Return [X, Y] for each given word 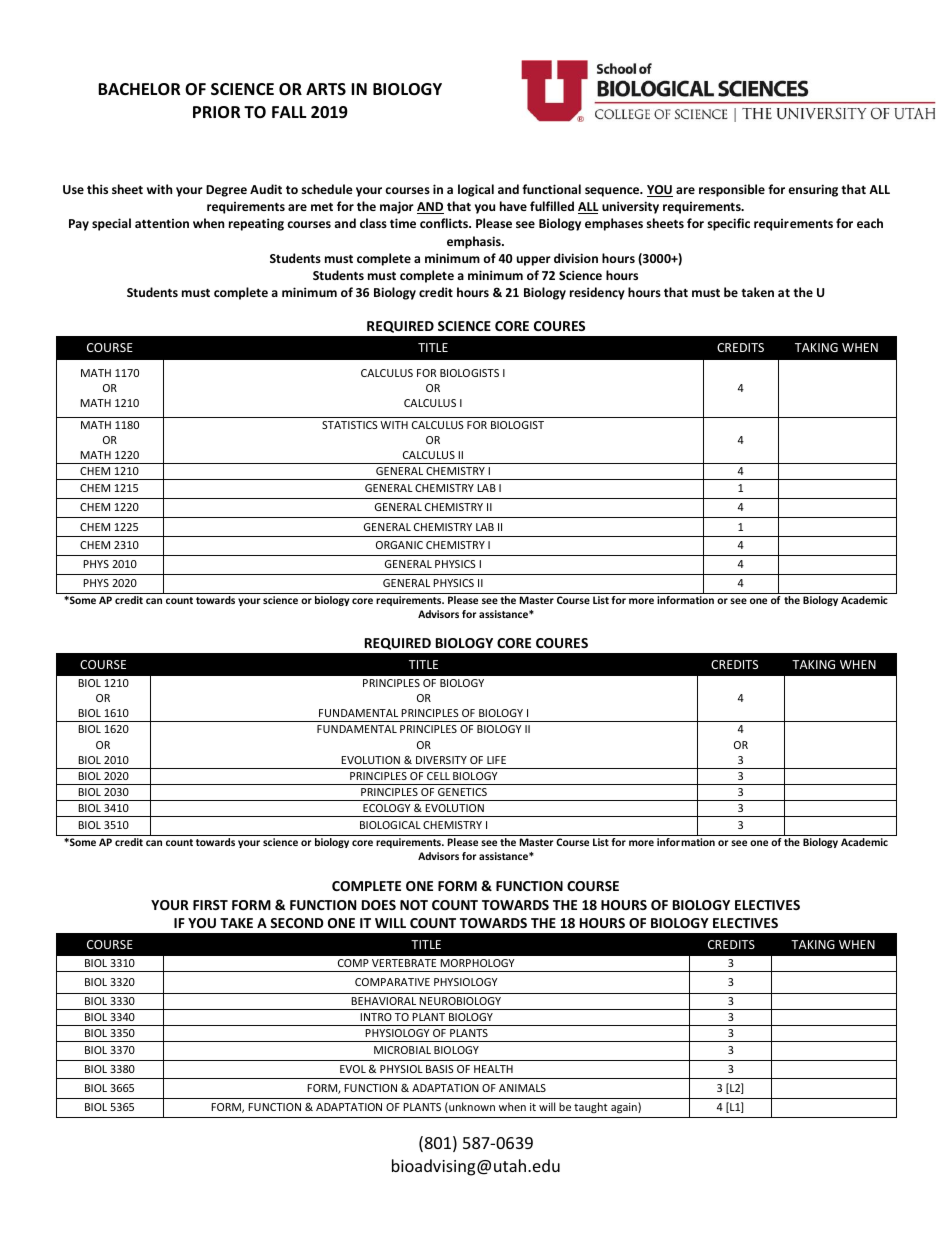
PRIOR [217, 112]
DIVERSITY [441, 760]
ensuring [813, 190]
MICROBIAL [402, 1050]
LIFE [496, 760]
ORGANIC [399, 545]
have [513, 206]
